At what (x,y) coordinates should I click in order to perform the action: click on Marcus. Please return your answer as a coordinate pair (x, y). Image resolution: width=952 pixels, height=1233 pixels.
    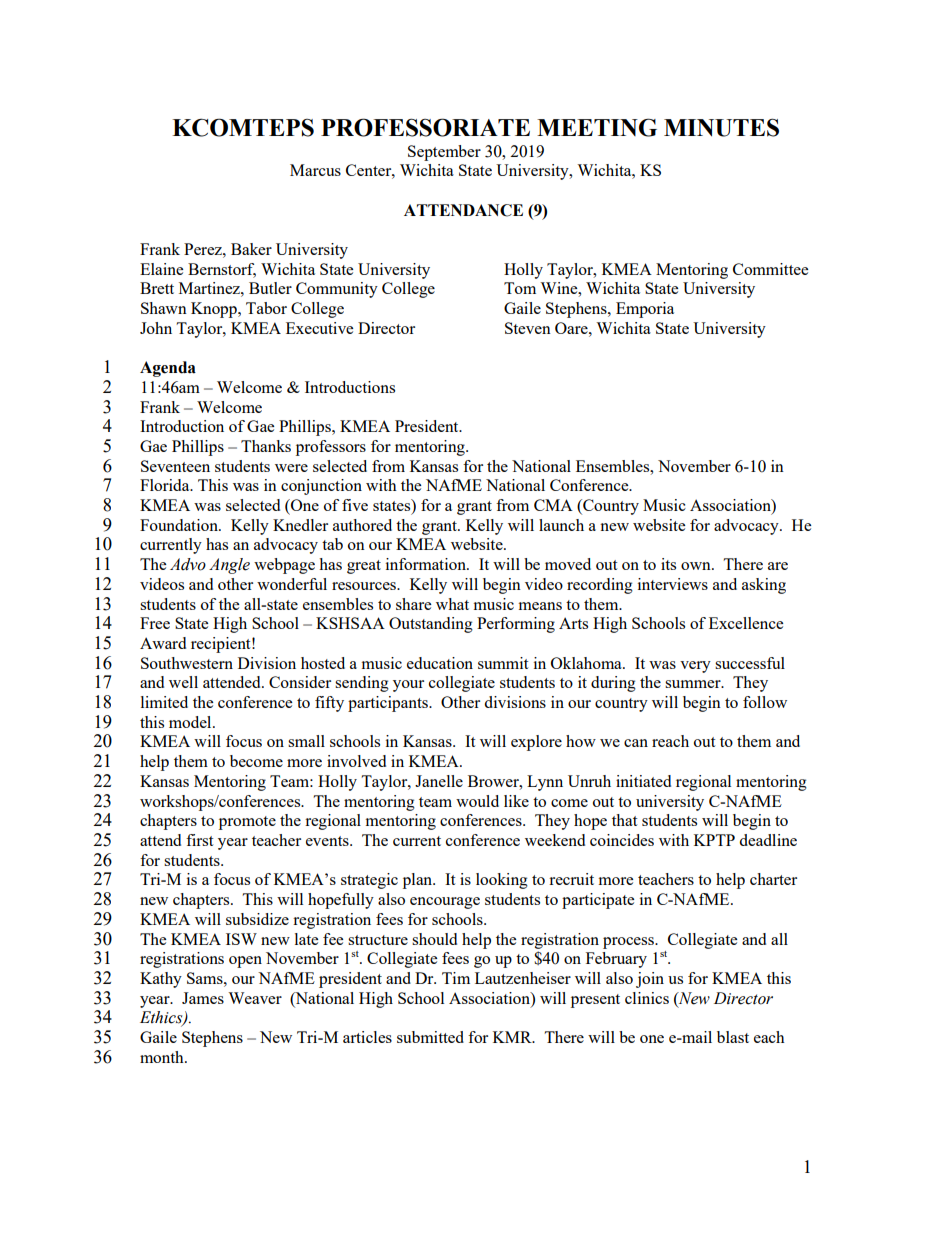
    Looking at the image, I should click on (315, 170).
